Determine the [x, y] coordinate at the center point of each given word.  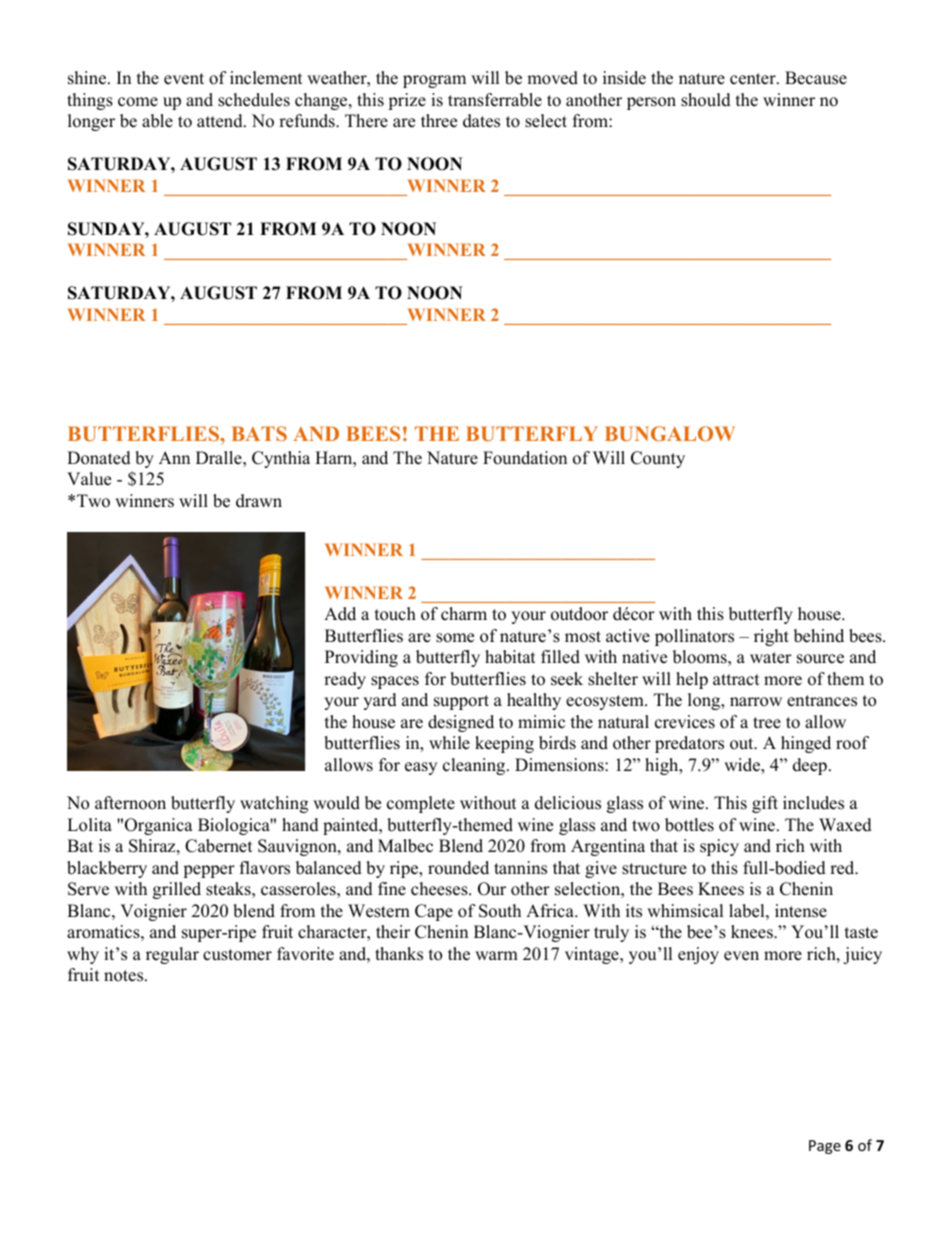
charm [464, 614]
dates [481, 121]
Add [340, 614]
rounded [458, 868]
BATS [259, 433]
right [771, 637]
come [138, 102]
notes [125, 976]
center [754, 79]
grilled [177, 890]
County [658, 459]
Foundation [525, 458]
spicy [719, 847]
